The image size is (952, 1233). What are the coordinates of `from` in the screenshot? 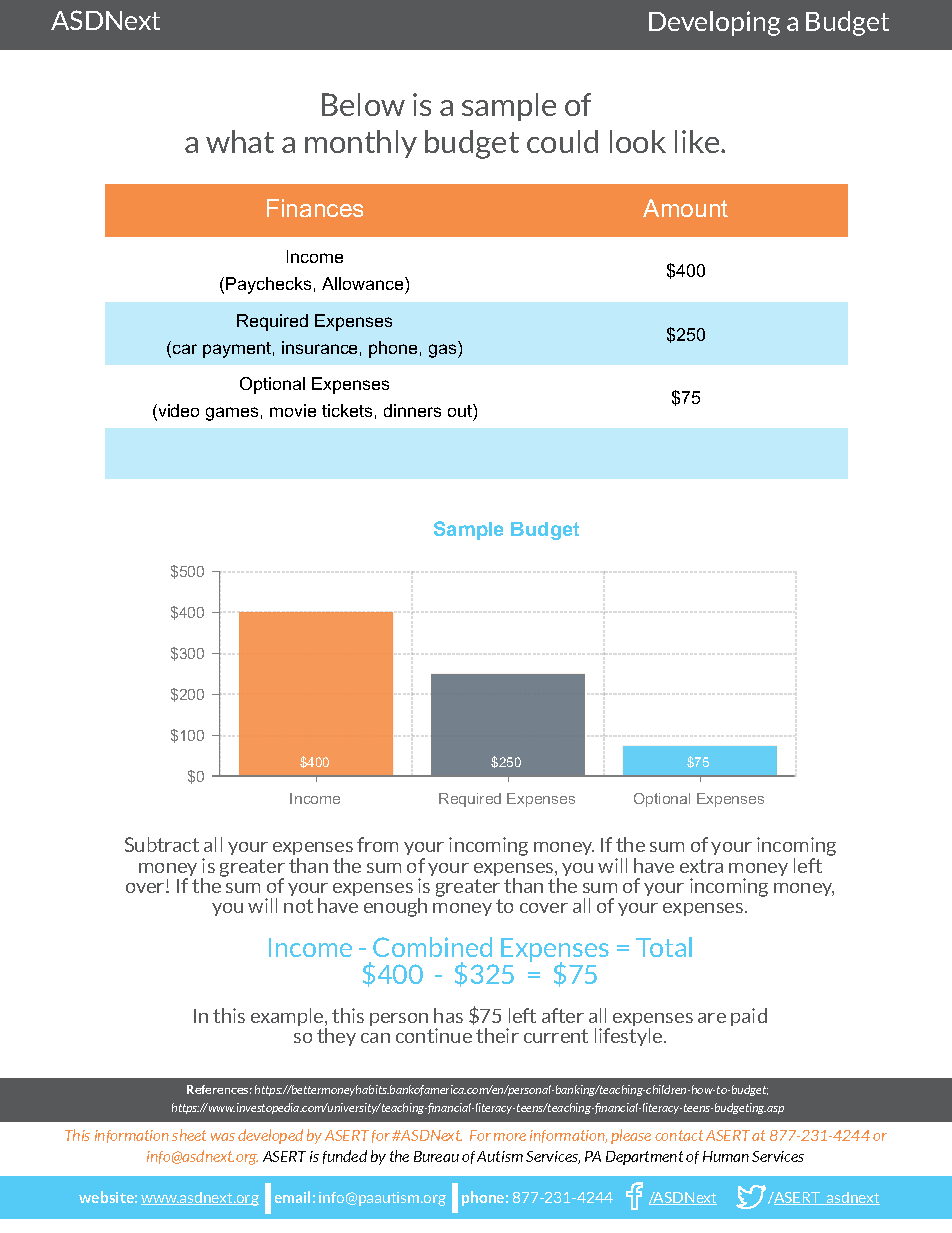 It's located at (377, 844).
